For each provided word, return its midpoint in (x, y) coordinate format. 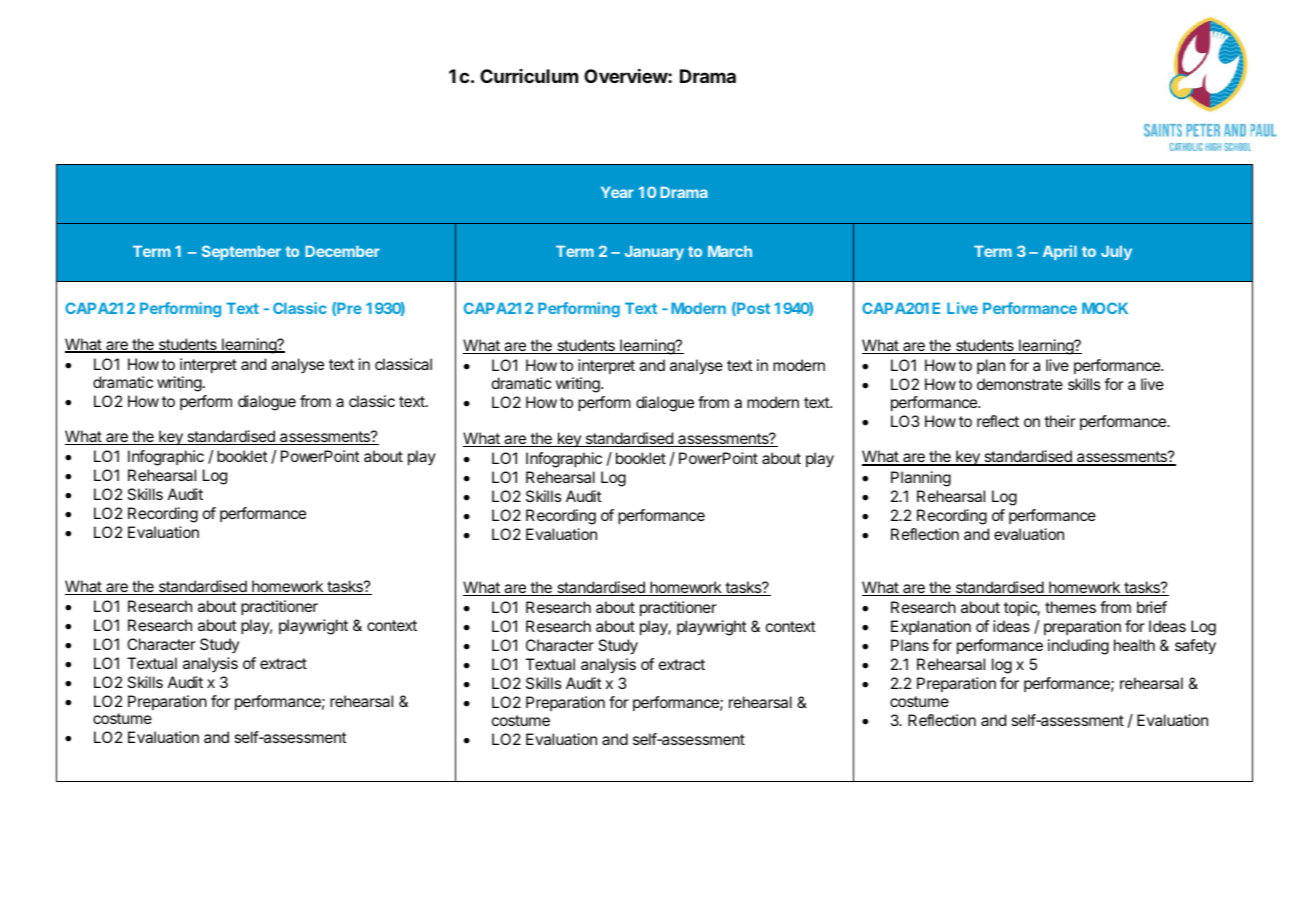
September (241, 252)
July (1116, 252)
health (1134, 645)
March (730, 251)
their (1060, 421)
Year (617, 192)
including (1078, 647)
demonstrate (1020, 384)
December (342, 251)
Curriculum (529, 76)
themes (1070, 607)
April (1060, 252)
